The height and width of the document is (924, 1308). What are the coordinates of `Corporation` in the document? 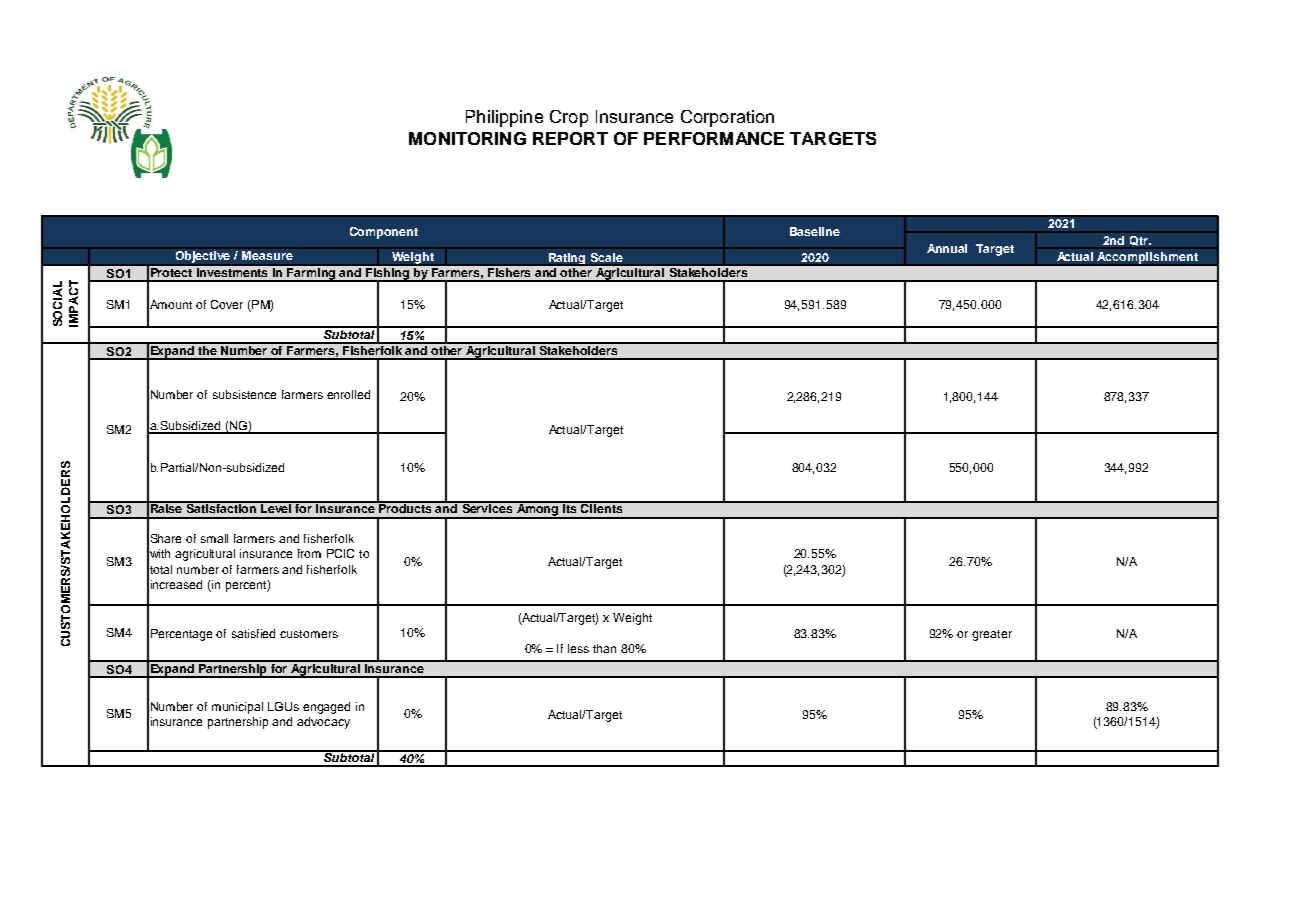 It's located at (727, 118).
